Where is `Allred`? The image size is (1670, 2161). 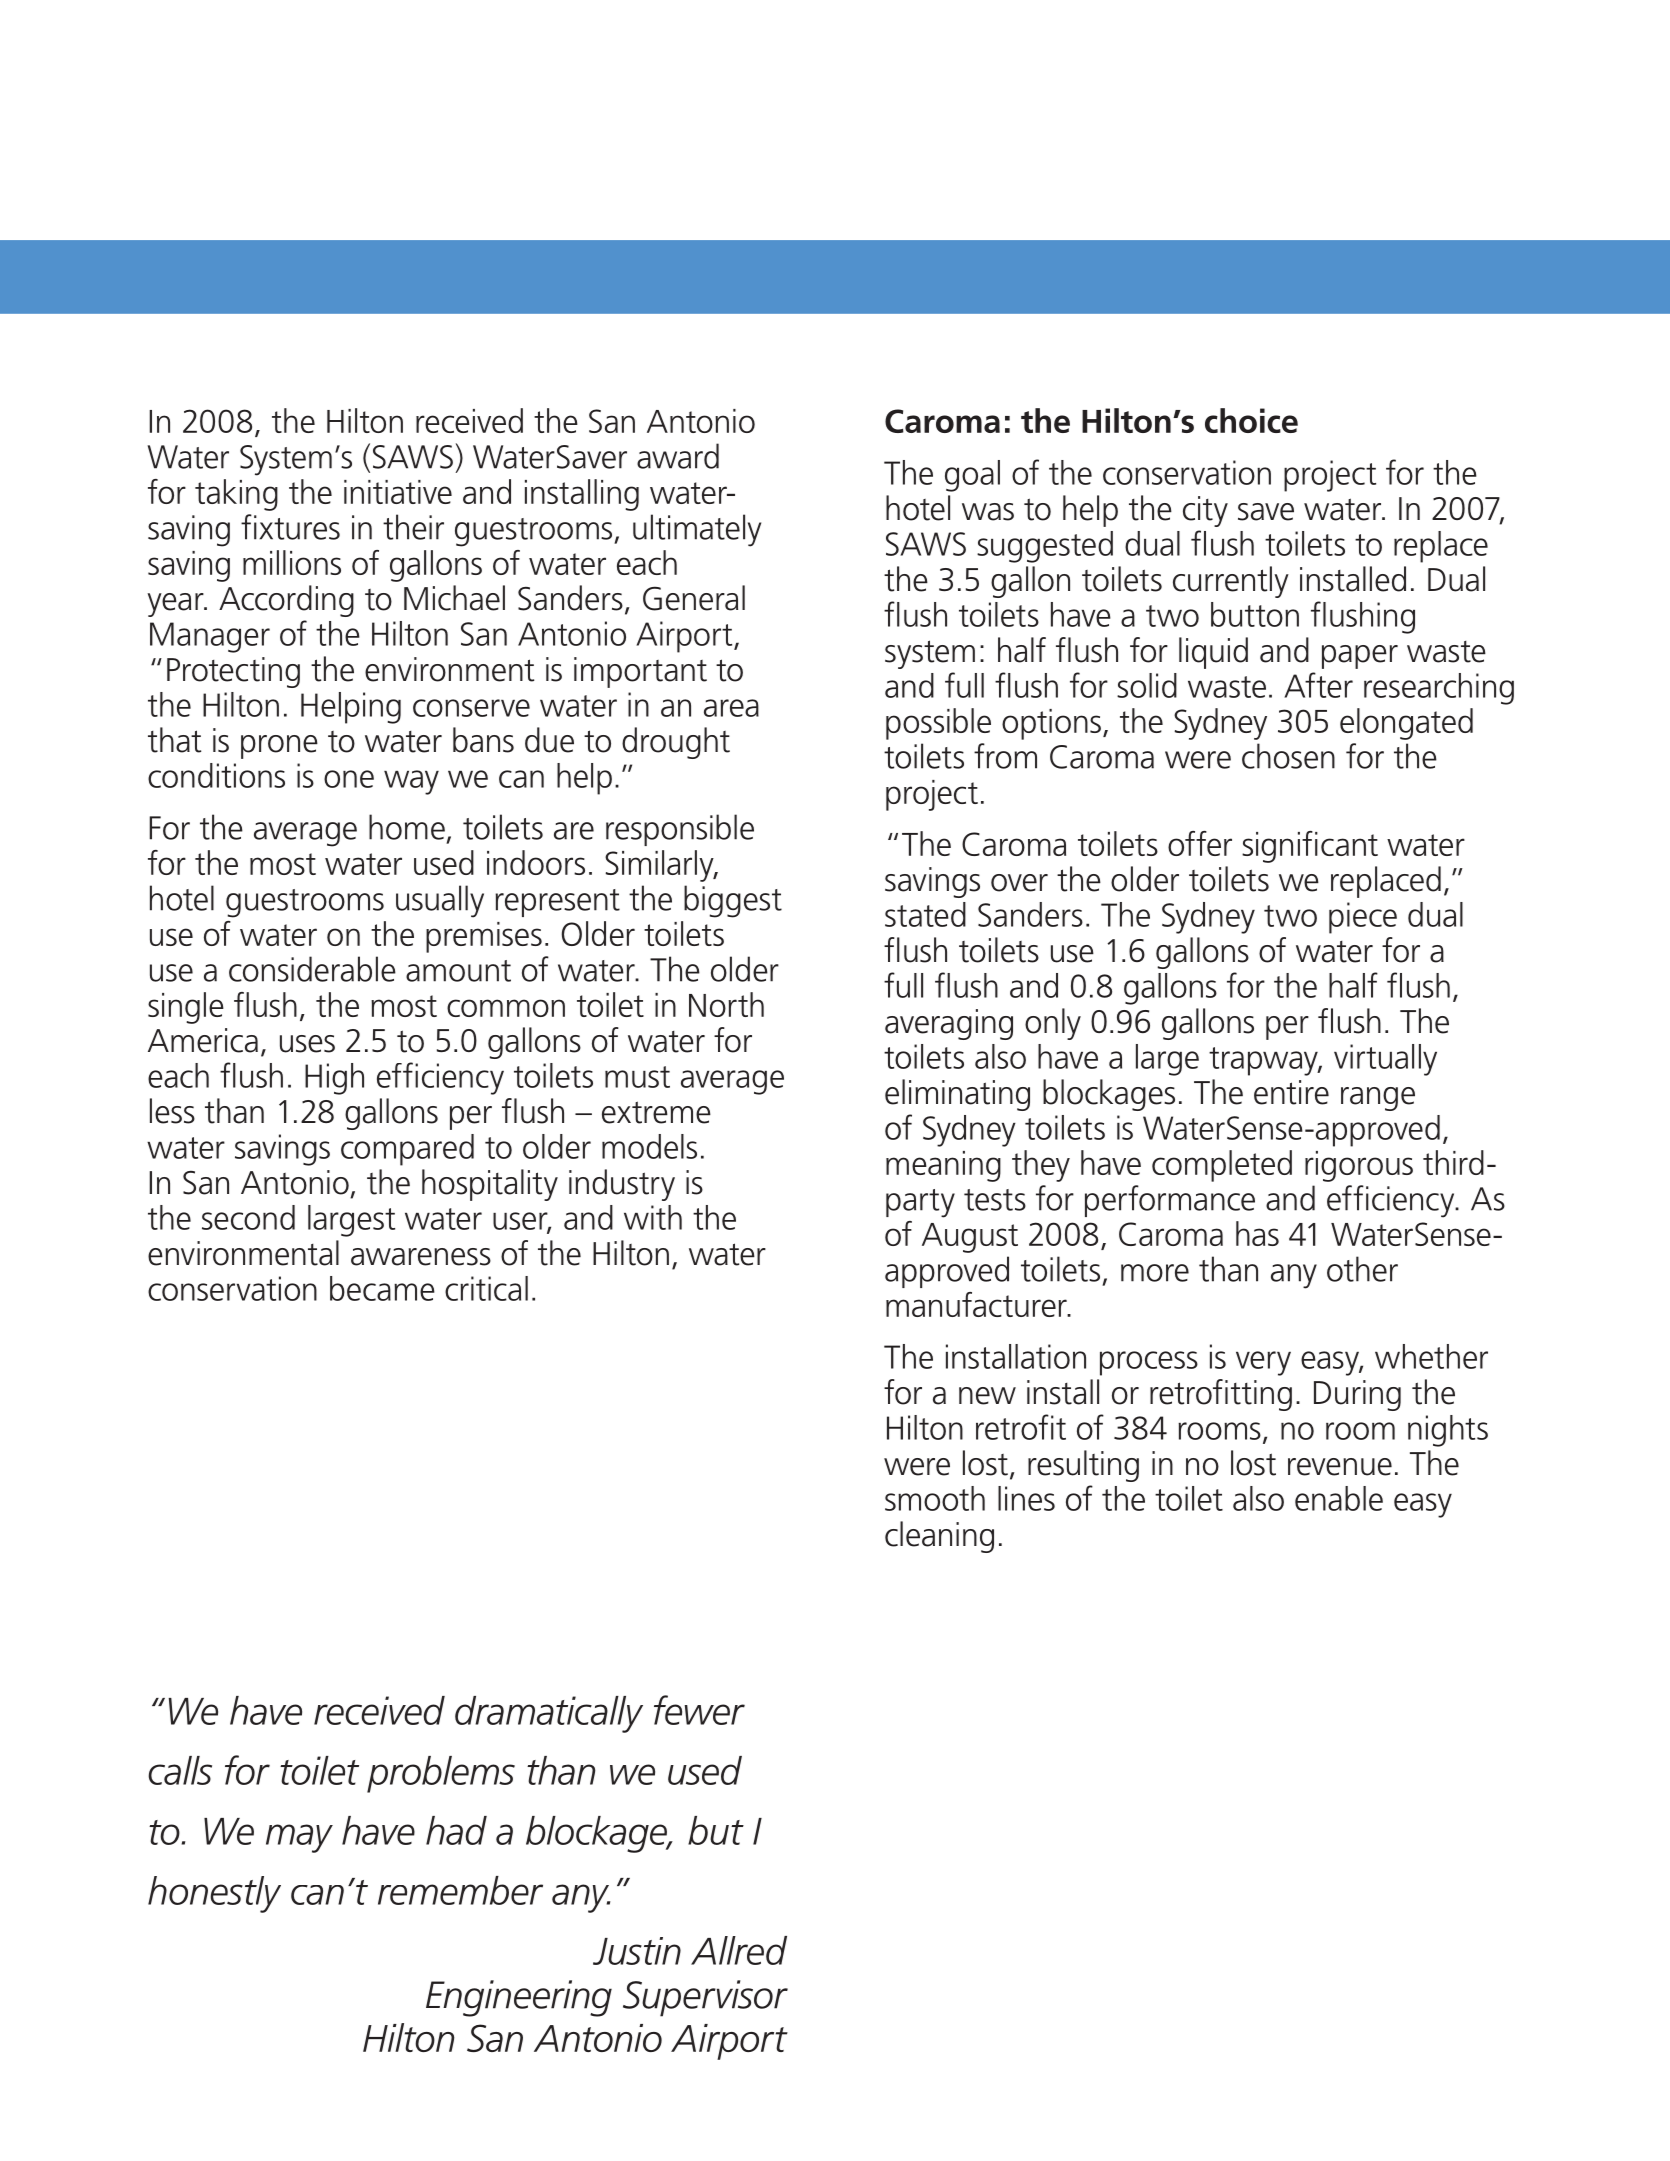 Allred is located at coordinates (739, 1950).
